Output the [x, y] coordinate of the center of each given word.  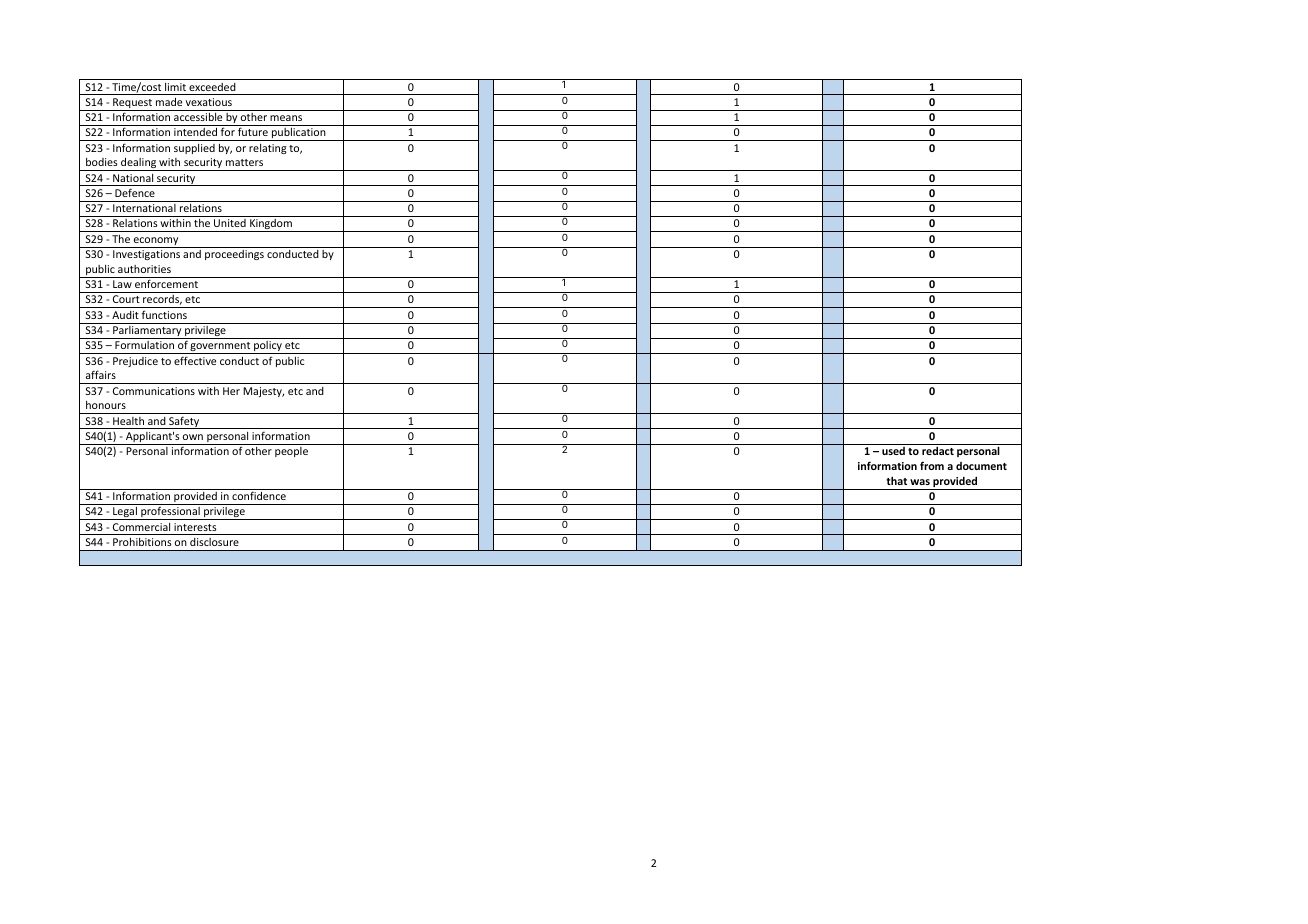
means [286, 118]
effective [195, 360]
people [291, 452]
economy [156, 242]
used [893, 451]
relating [268, 149]
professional [170, 513]
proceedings [234, 255]
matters [244, 162]
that [896, 480]
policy [268, 347]
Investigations [146, 255]
